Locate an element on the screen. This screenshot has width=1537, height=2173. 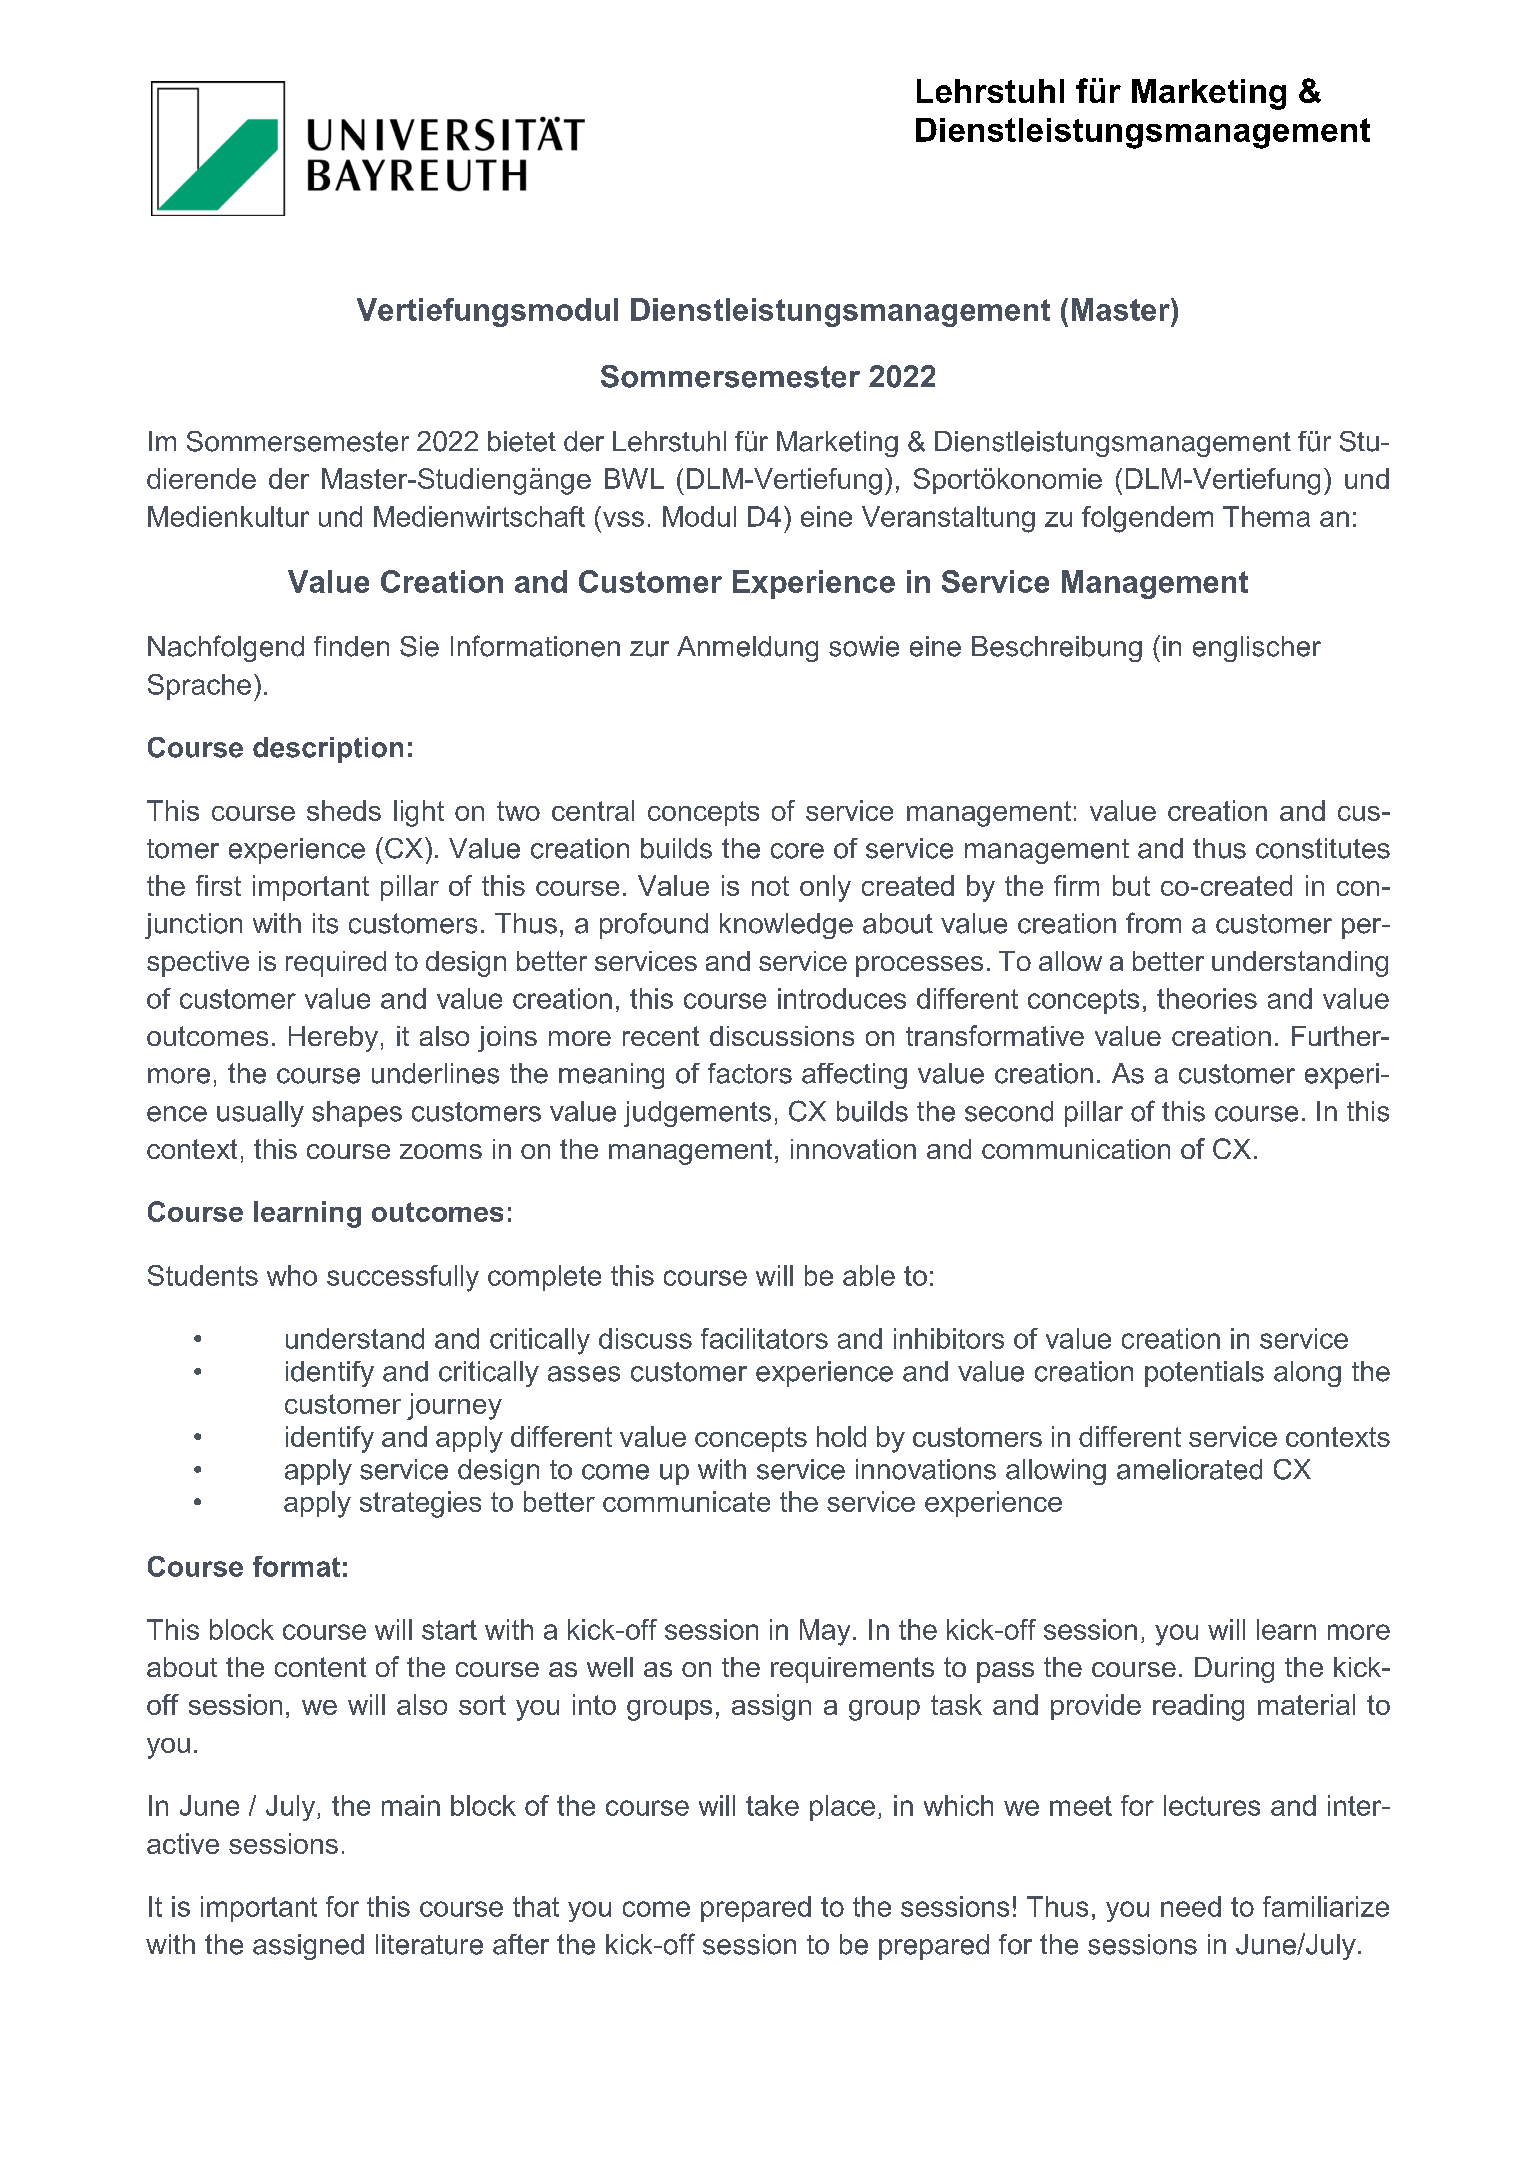
hold is located at coordinates (841, 1436).
